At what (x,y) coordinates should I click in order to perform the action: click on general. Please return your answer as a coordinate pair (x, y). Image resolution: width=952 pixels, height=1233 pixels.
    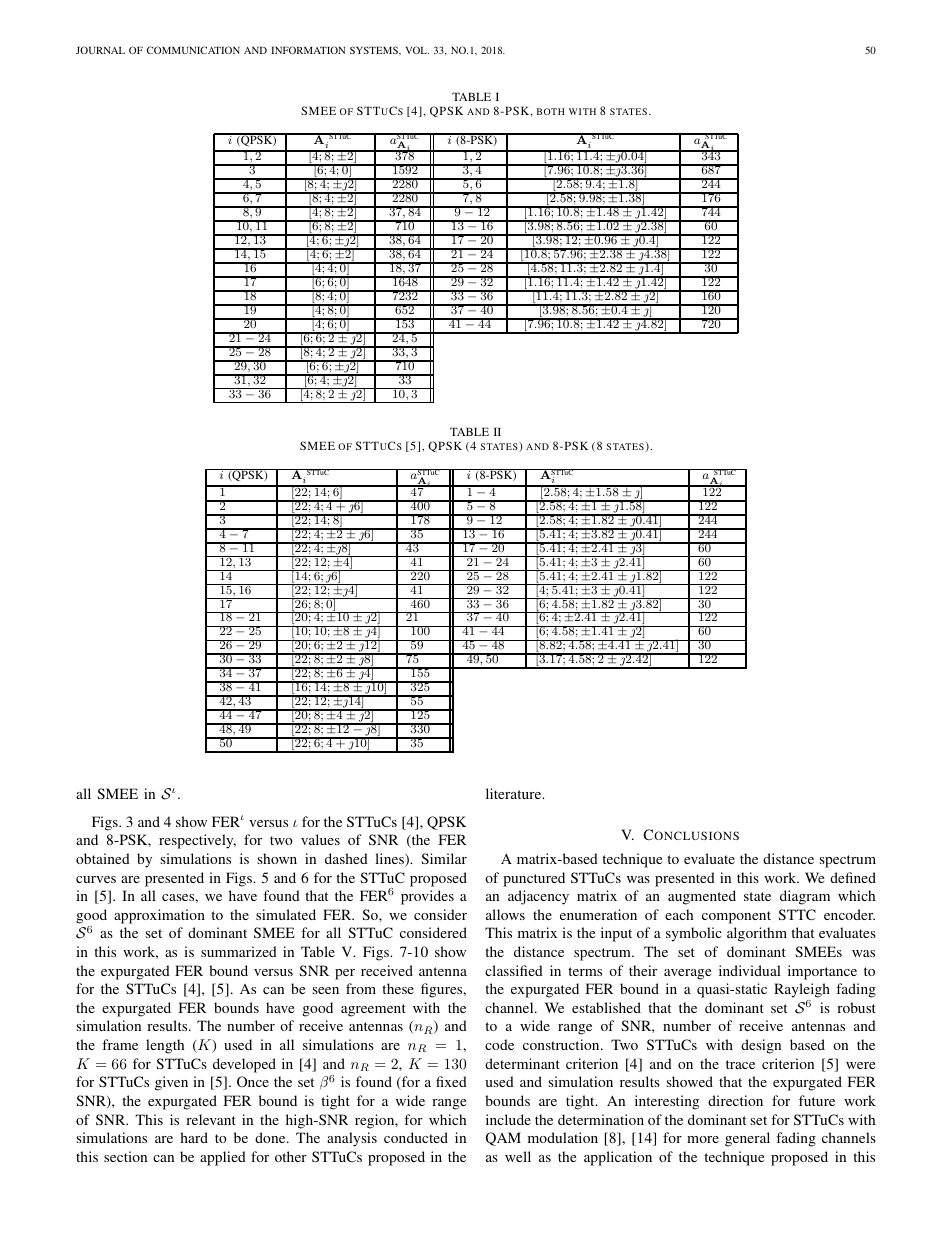
    Looking at the image, I should click on (747, 1139).
